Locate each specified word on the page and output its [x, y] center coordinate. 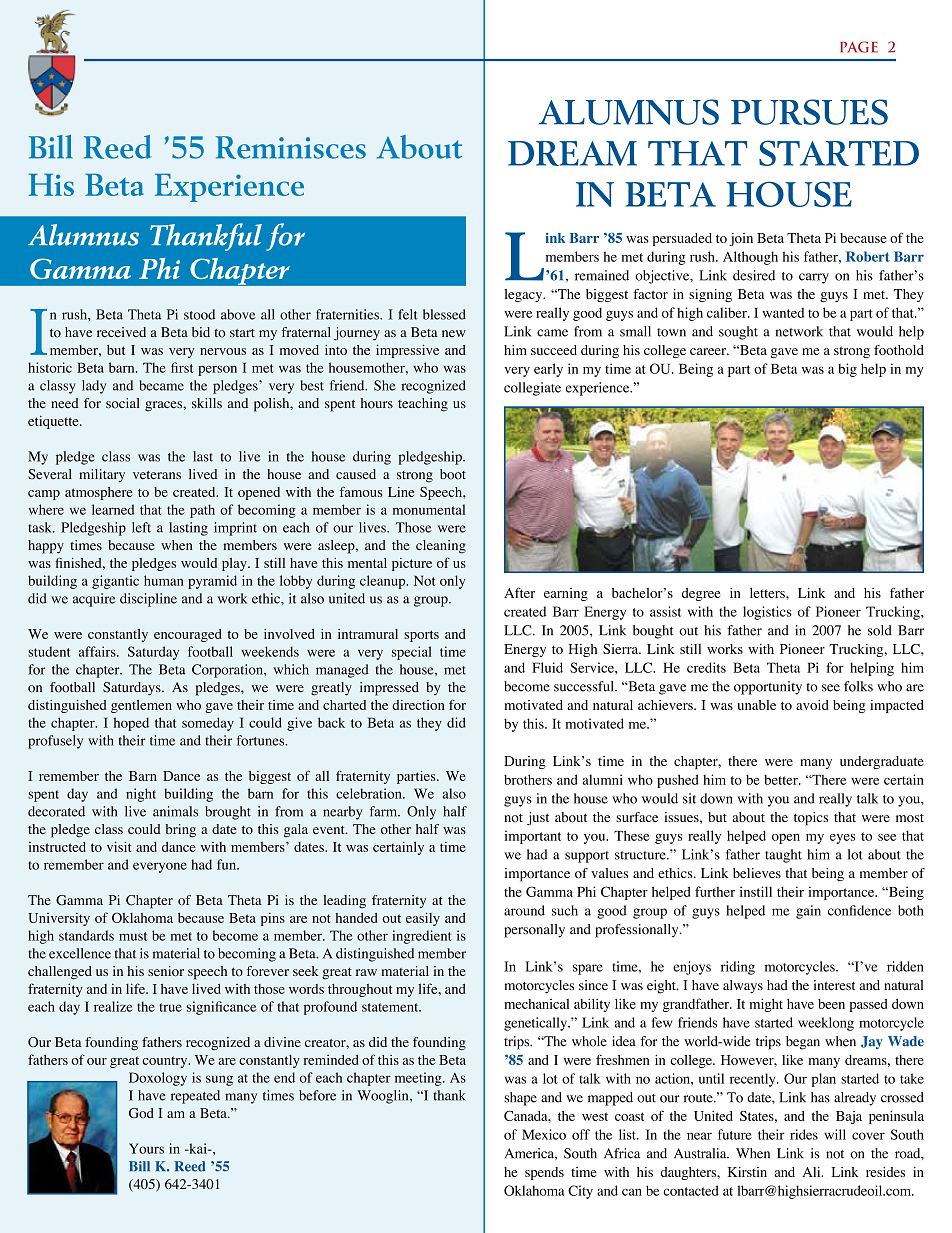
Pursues [809, 112]
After [519, 592]
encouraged [188, 635]
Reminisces [291, 147]
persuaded [682, 239]
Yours [146, 1148]
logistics [767, 613]
